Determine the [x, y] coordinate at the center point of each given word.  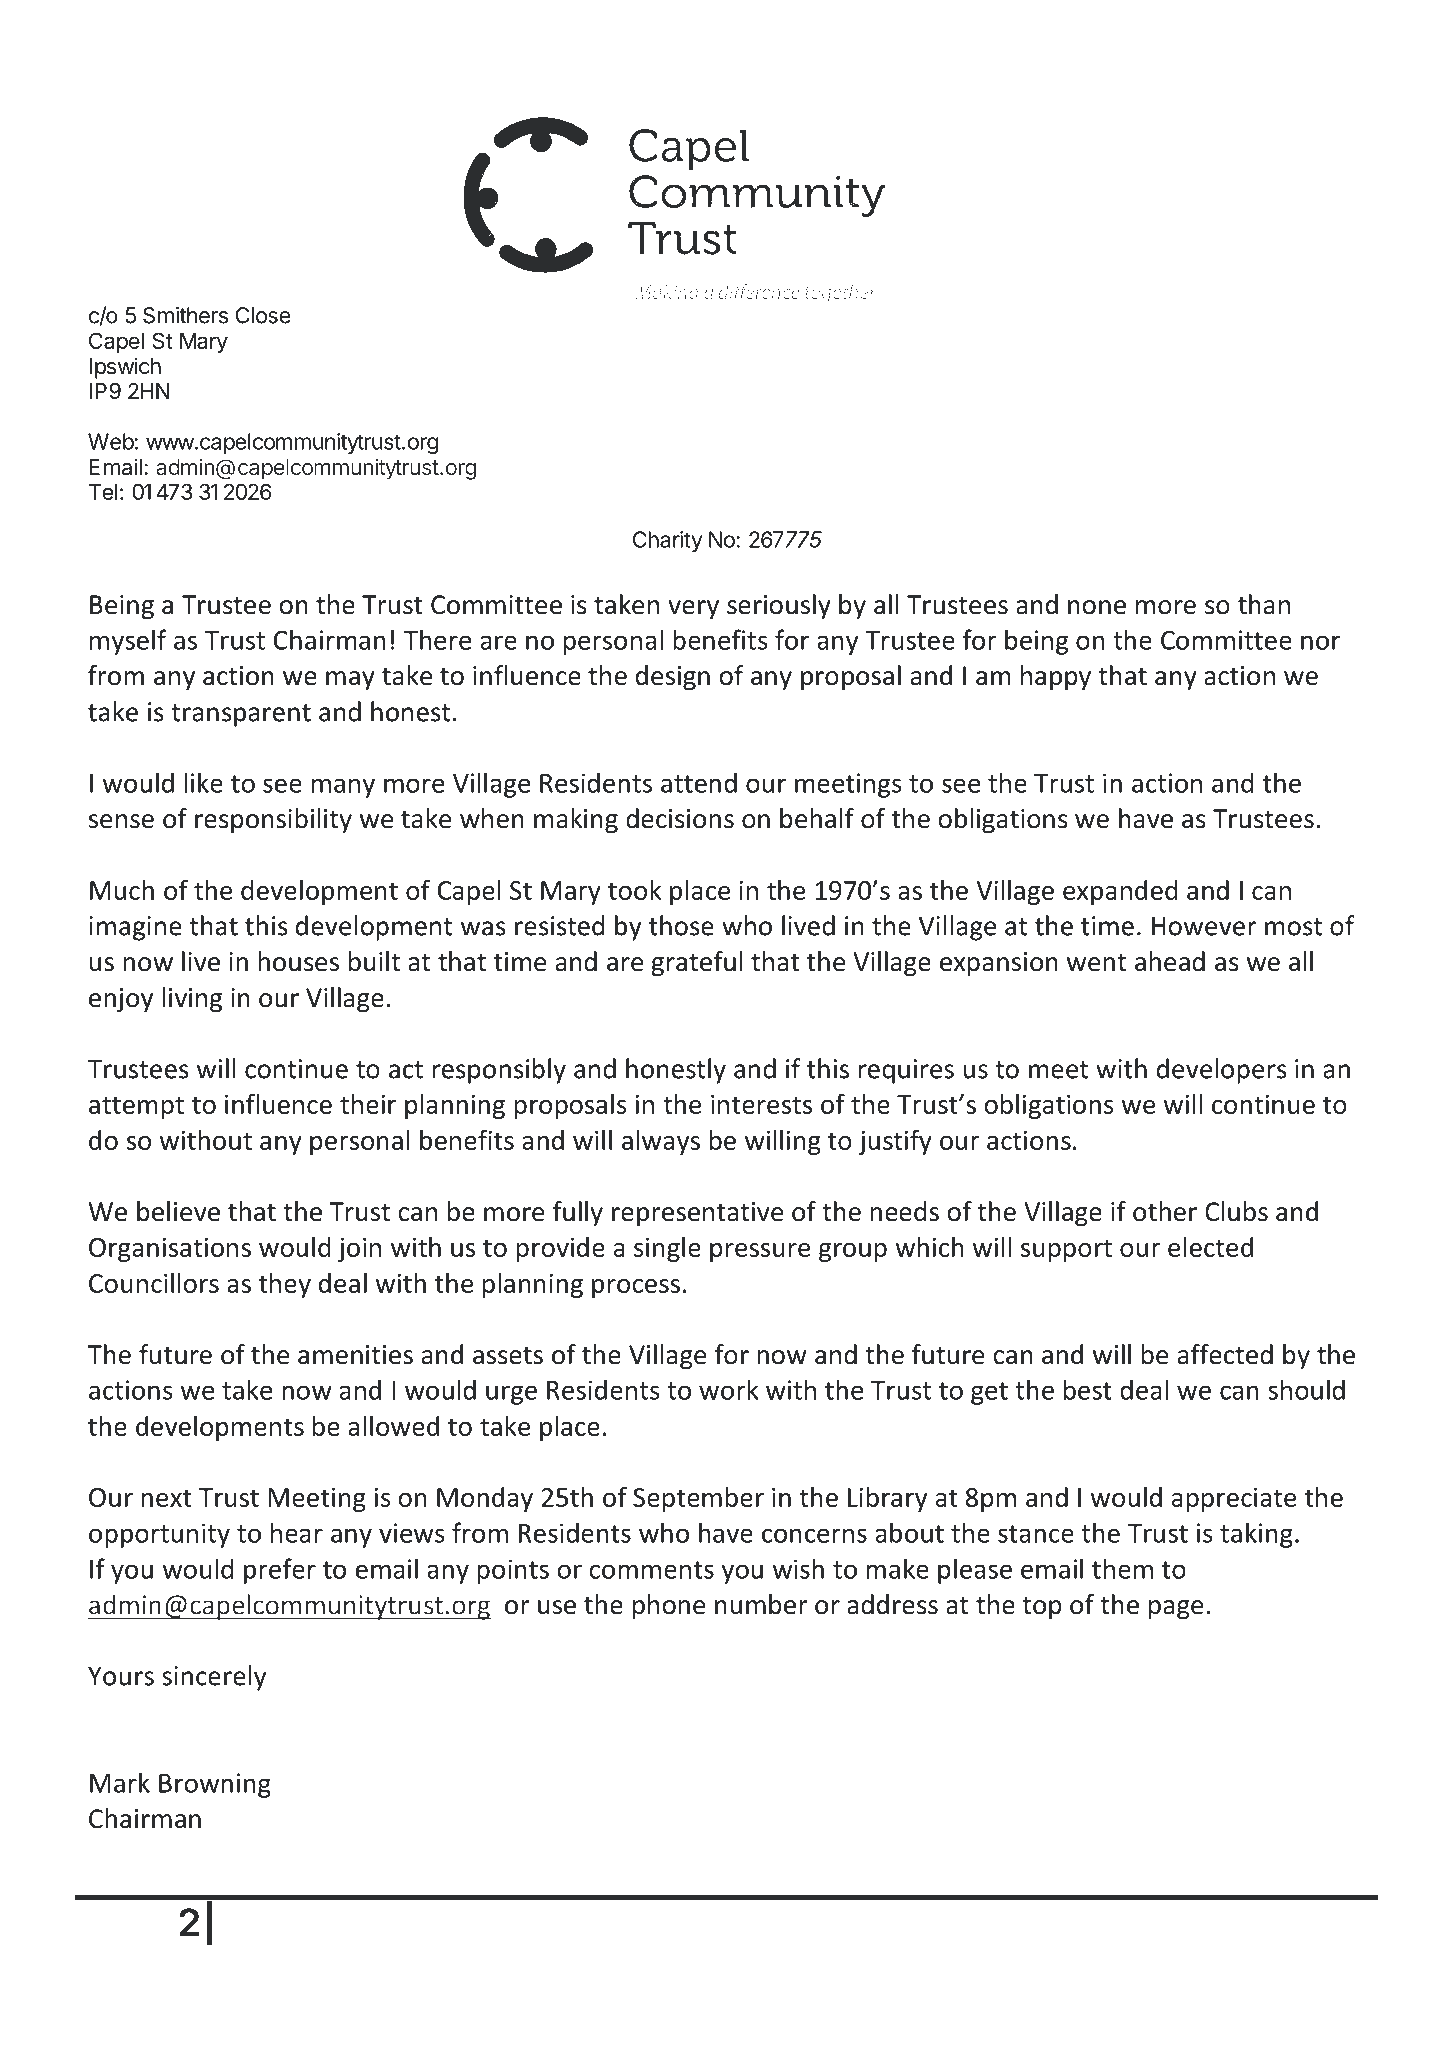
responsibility [273, 820]
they [285, 1285]
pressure [760, 1252]
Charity [668, 541]
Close [263, 315]
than [1264, 604]
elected [1210, 1247]
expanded [1120, 892]
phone [669, 1606]
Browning [215, 1785]
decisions [680, 818]
